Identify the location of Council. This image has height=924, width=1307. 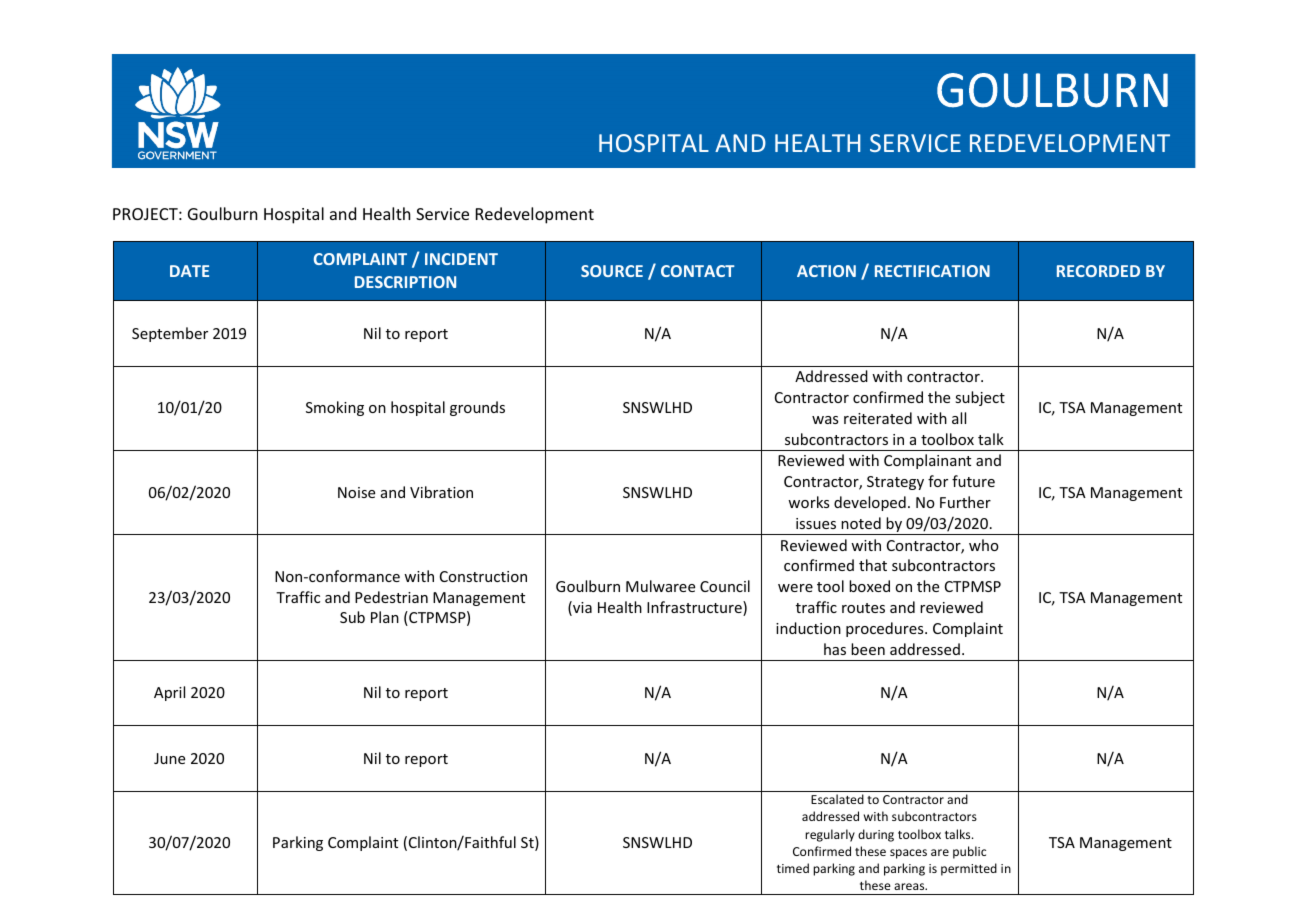
(725, 586).
